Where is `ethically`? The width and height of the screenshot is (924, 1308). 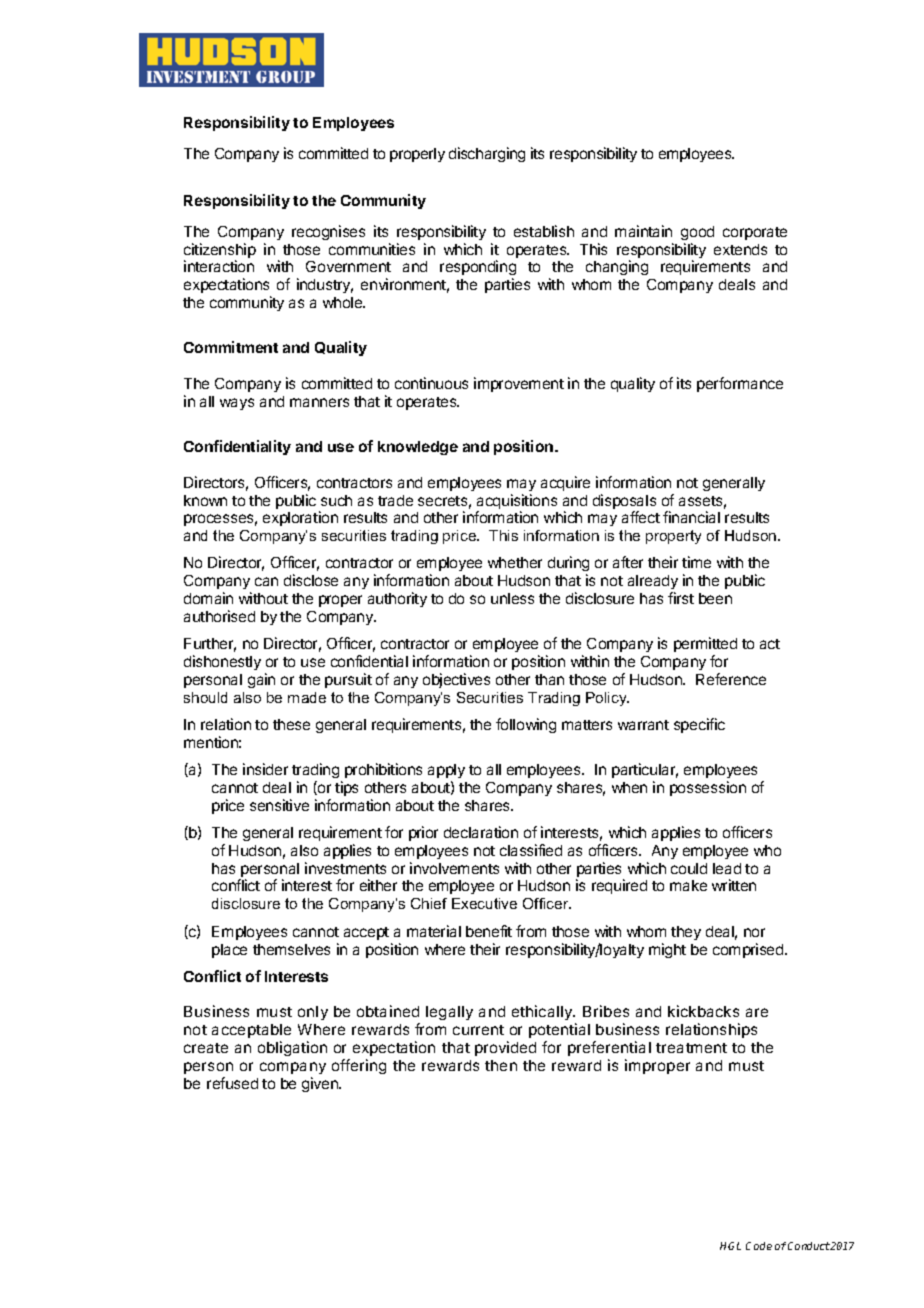
ethically is located at coordinates (543, 1012).
